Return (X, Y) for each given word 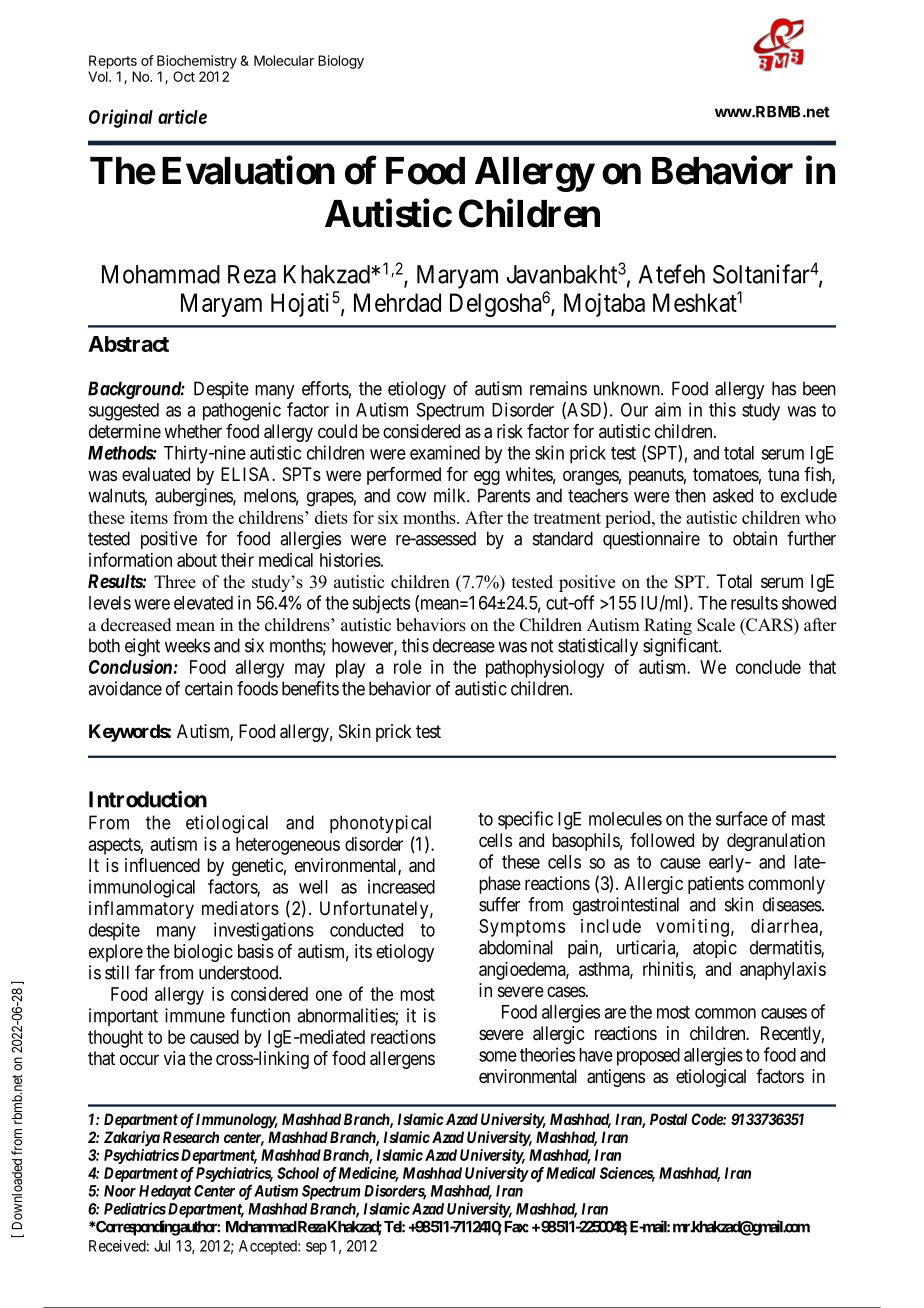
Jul (162, 1246)
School (298, 1173)
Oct (184, 76)
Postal (668, 1119)
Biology (341, 62)
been (819, 388)
